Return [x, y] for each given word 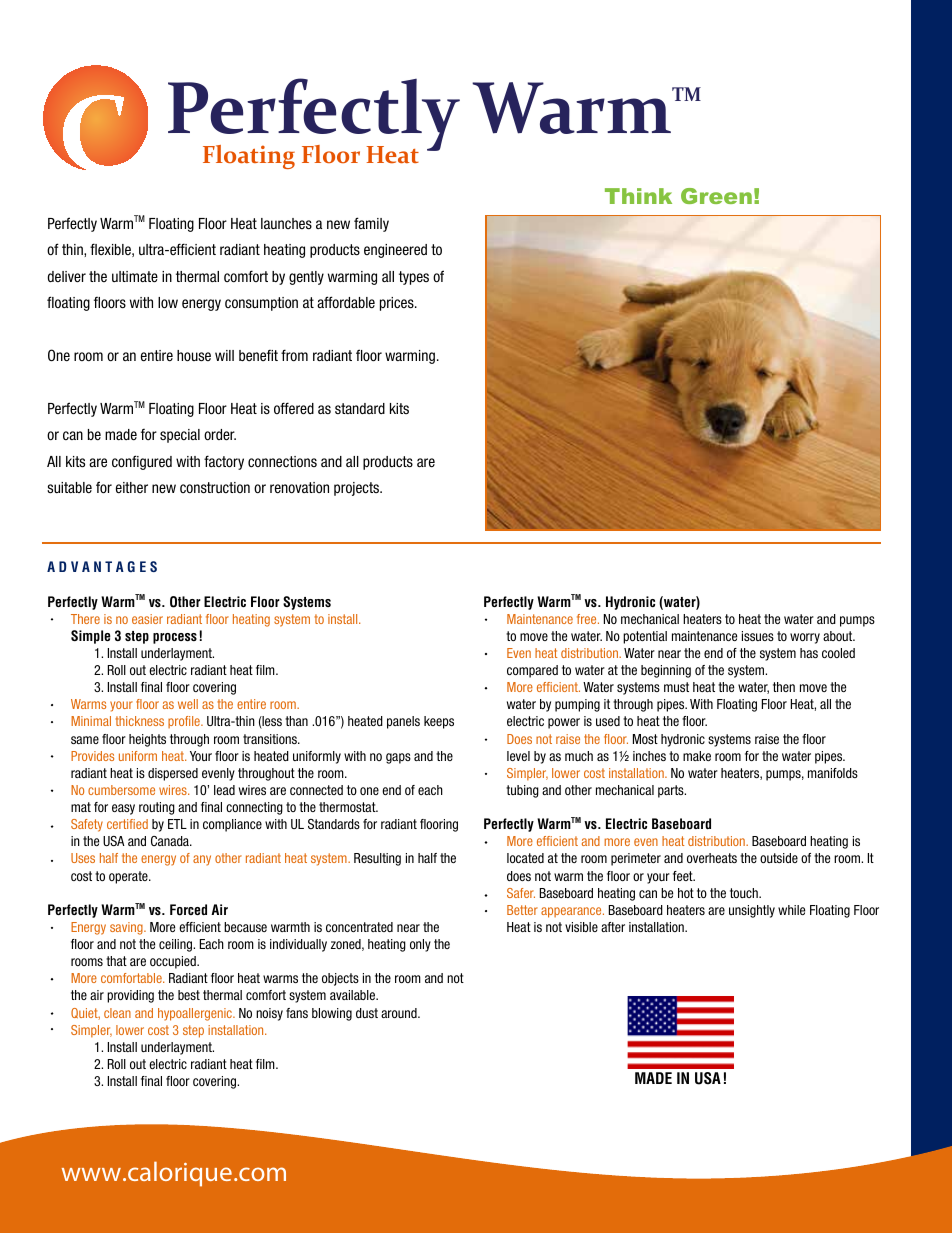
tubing [522, 791]
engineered [395, 251]
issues [758, 636]
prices [398, 304]
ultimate [135, 277]
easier [147, 619]
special [180, 436]
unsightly [752, 911]
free [588, 619]
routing [157, 808]
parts [672, 791]
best [189, 995]
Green [716, 196]
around [400, 1013]
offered [294, 408]
